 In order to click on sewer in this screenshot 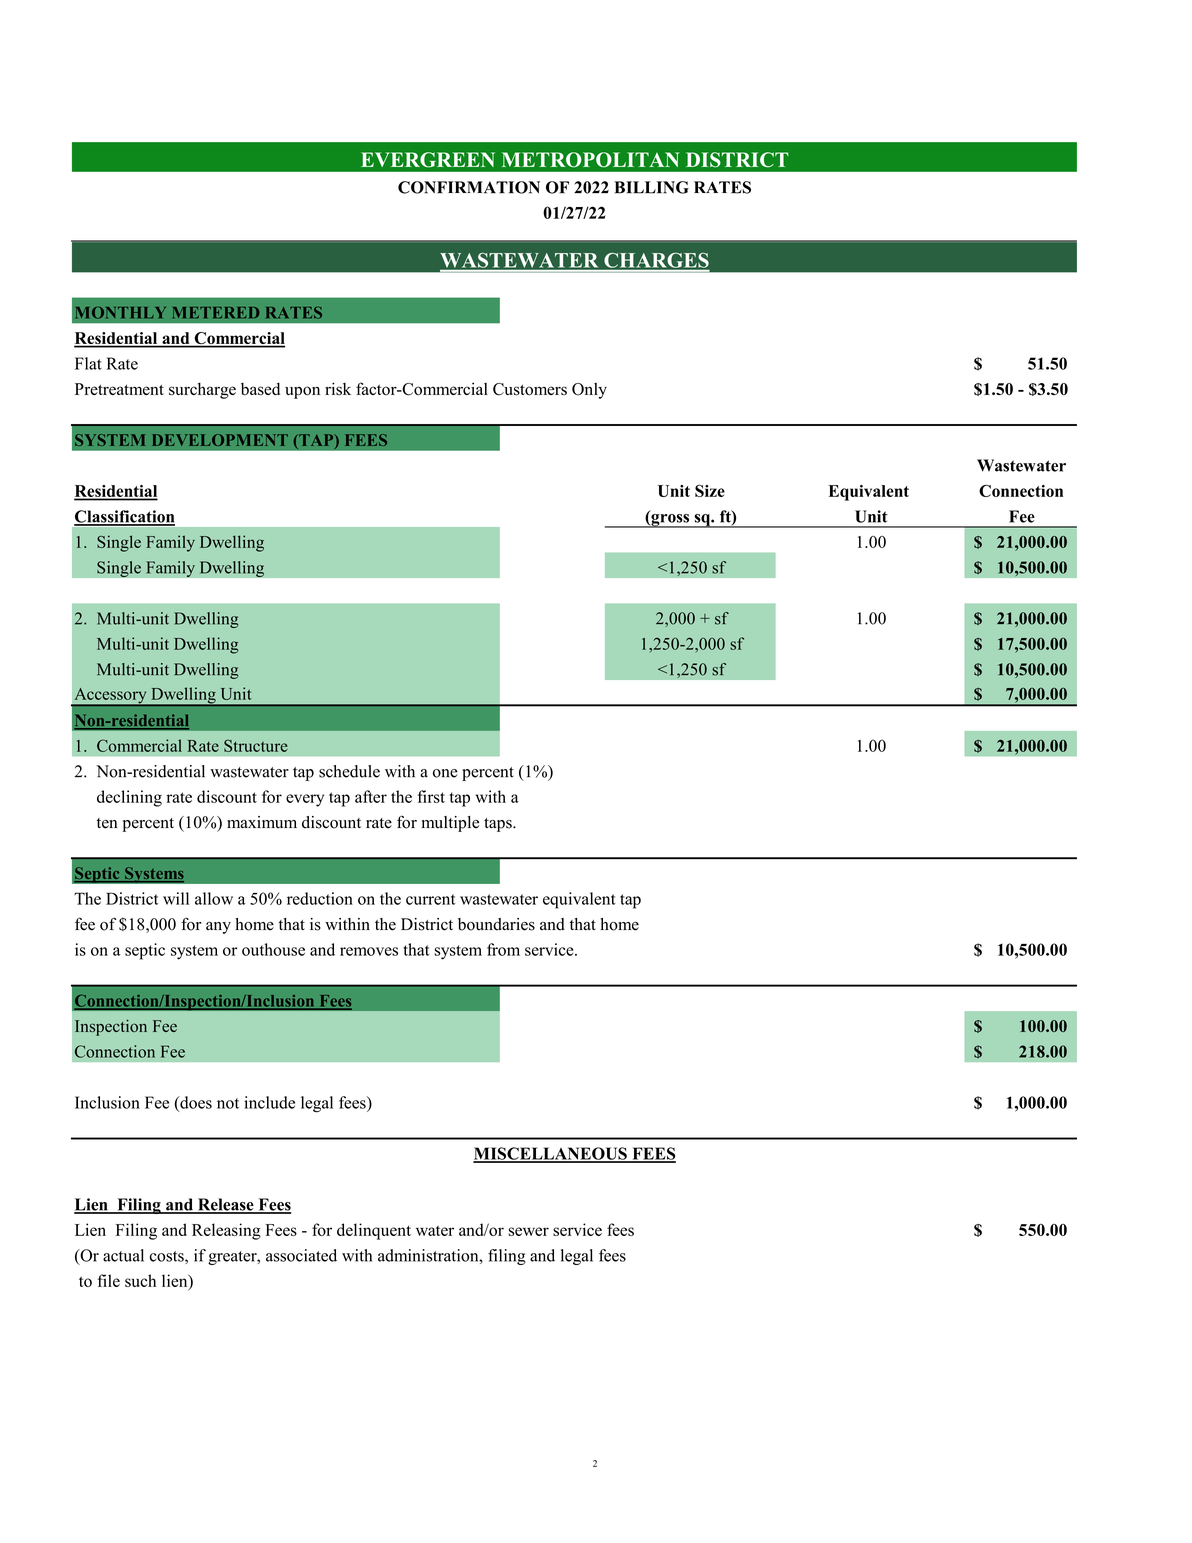, I will do `click(528, 1231)`.
